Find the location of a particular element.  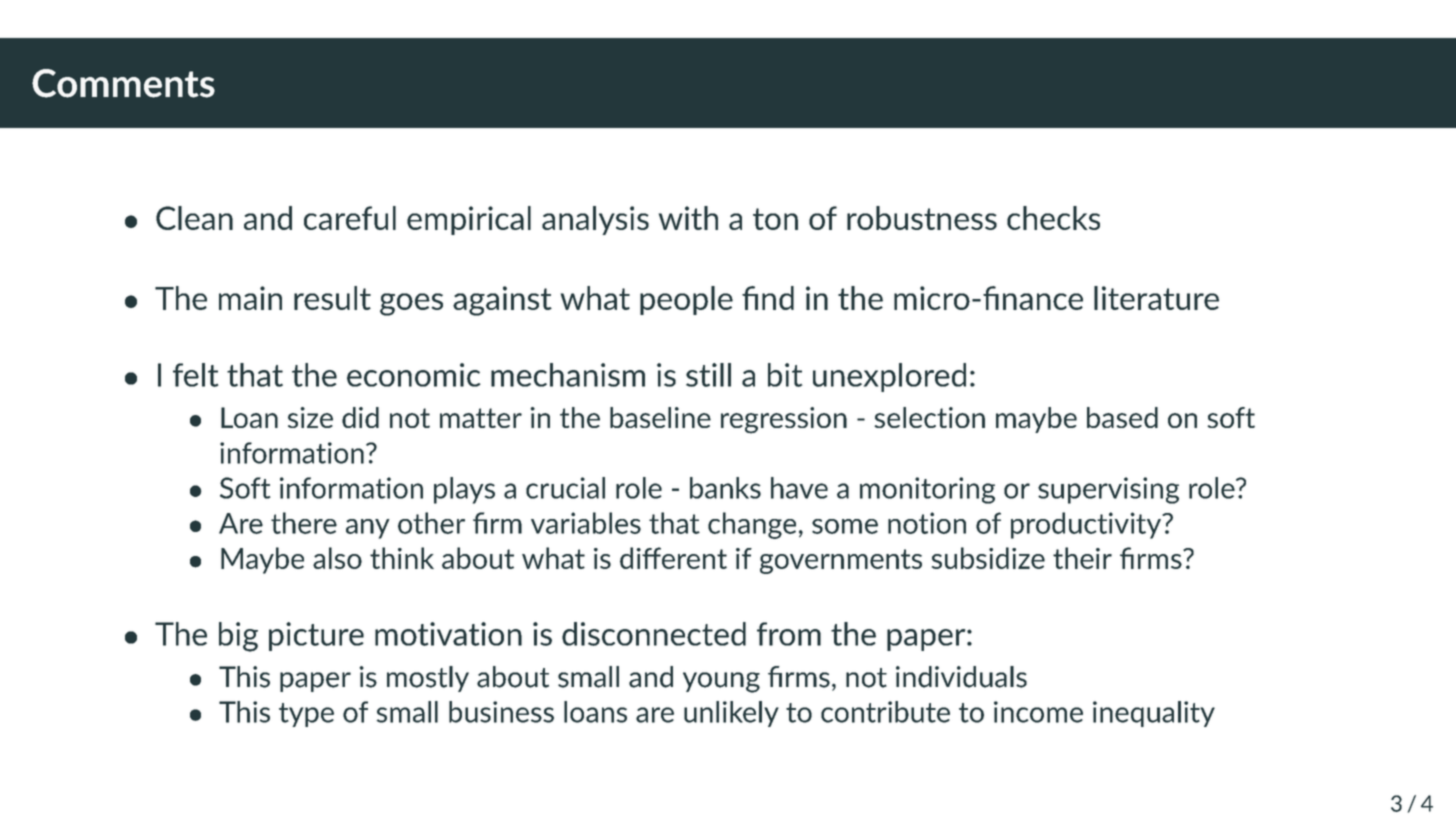

young is located at coordinates (721, 682).
